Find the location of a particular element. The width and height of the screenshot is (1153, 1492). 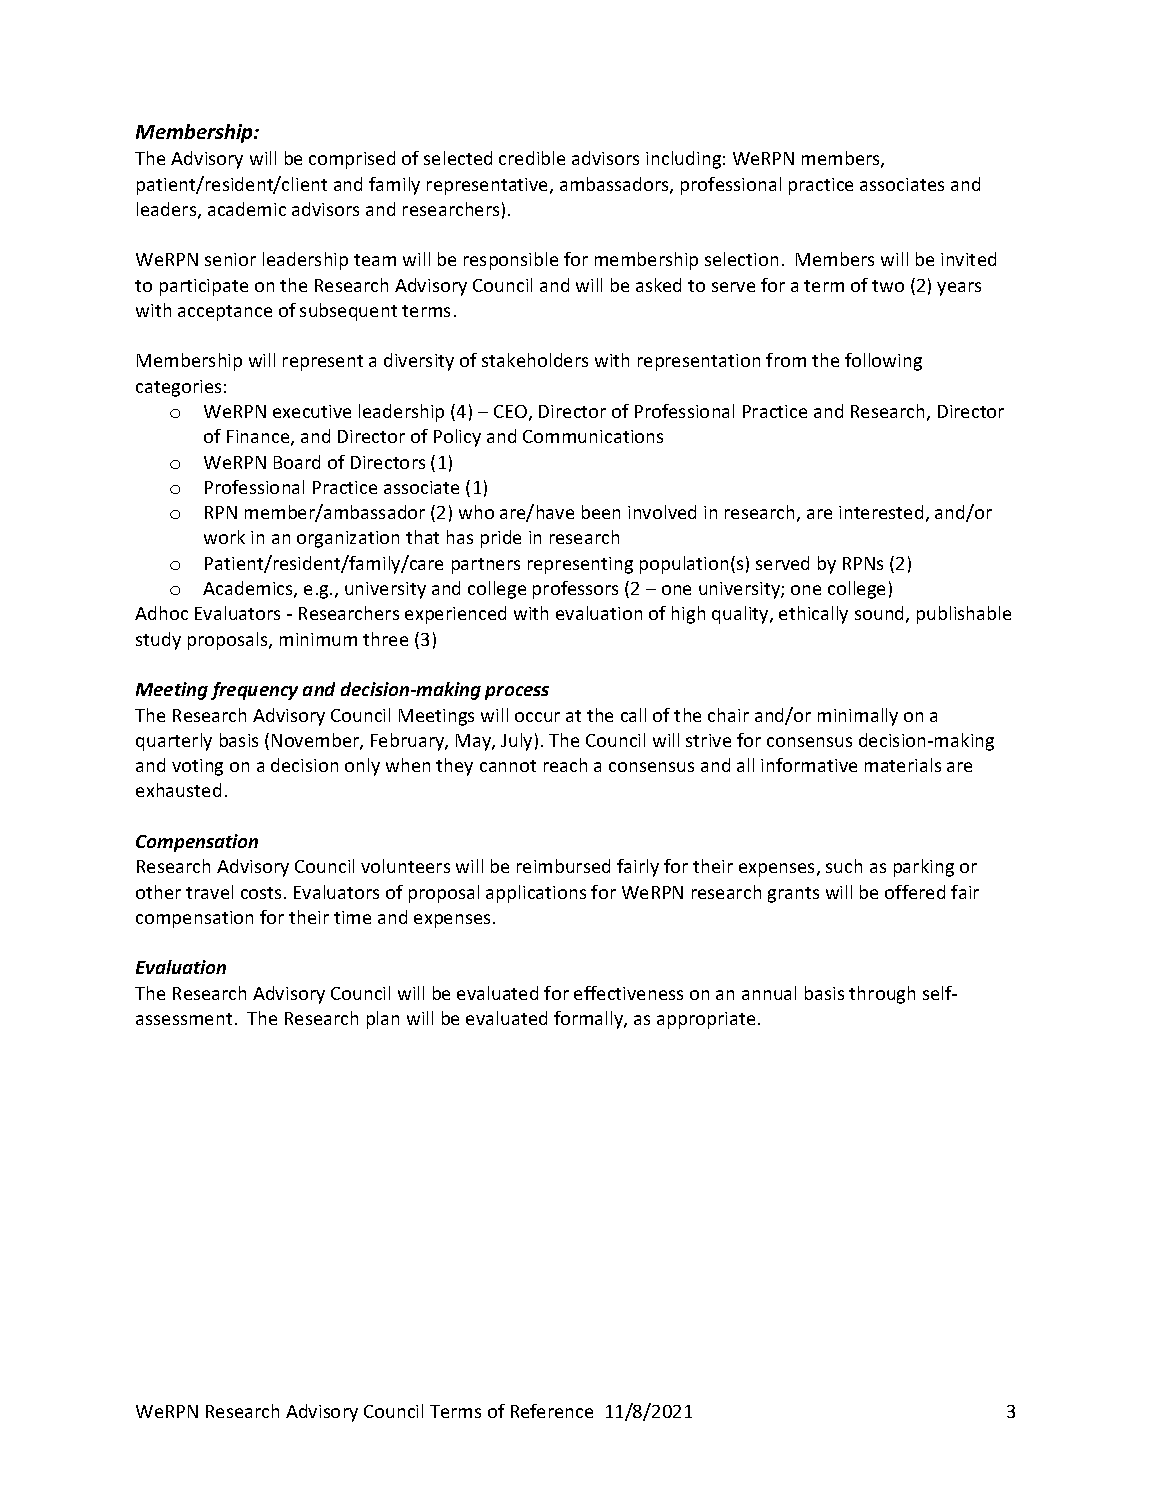

effectiveness is located at coordinates (628, 993).
